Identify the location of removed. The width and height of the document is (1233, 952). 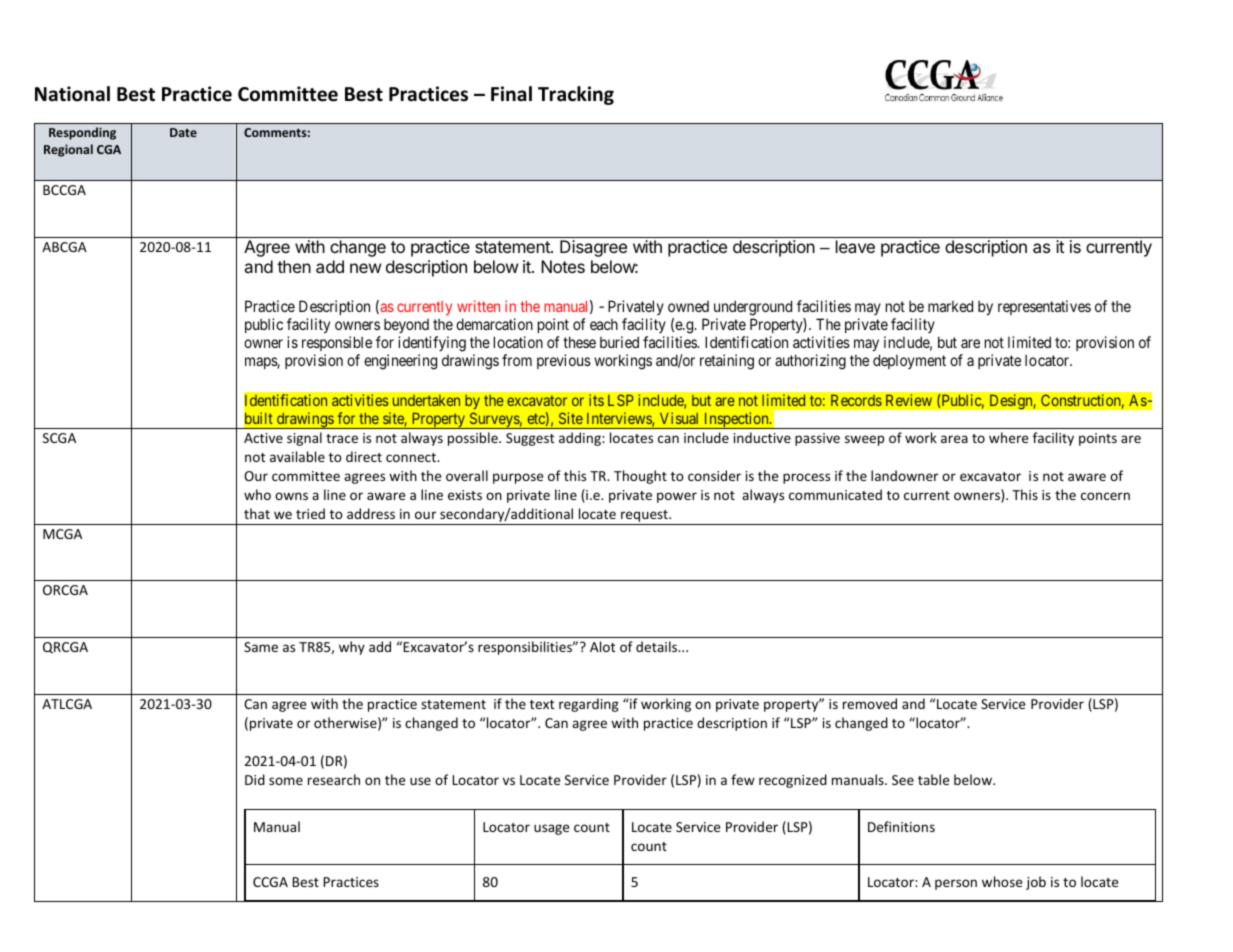
(870, 703).
